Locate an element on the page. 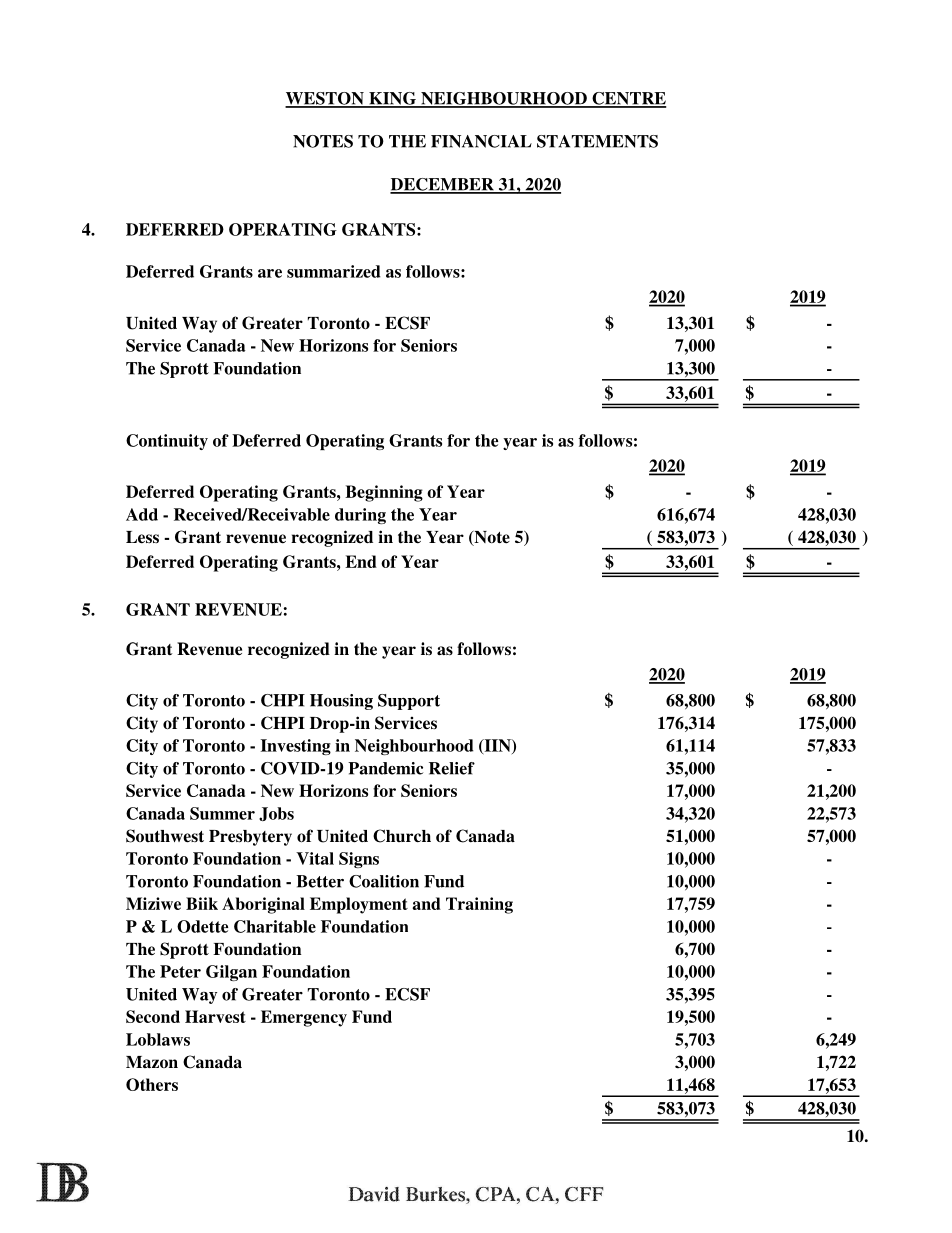 The width and height of the image is (952, 1233). Emergency is located at coordinates (304, 1018).
